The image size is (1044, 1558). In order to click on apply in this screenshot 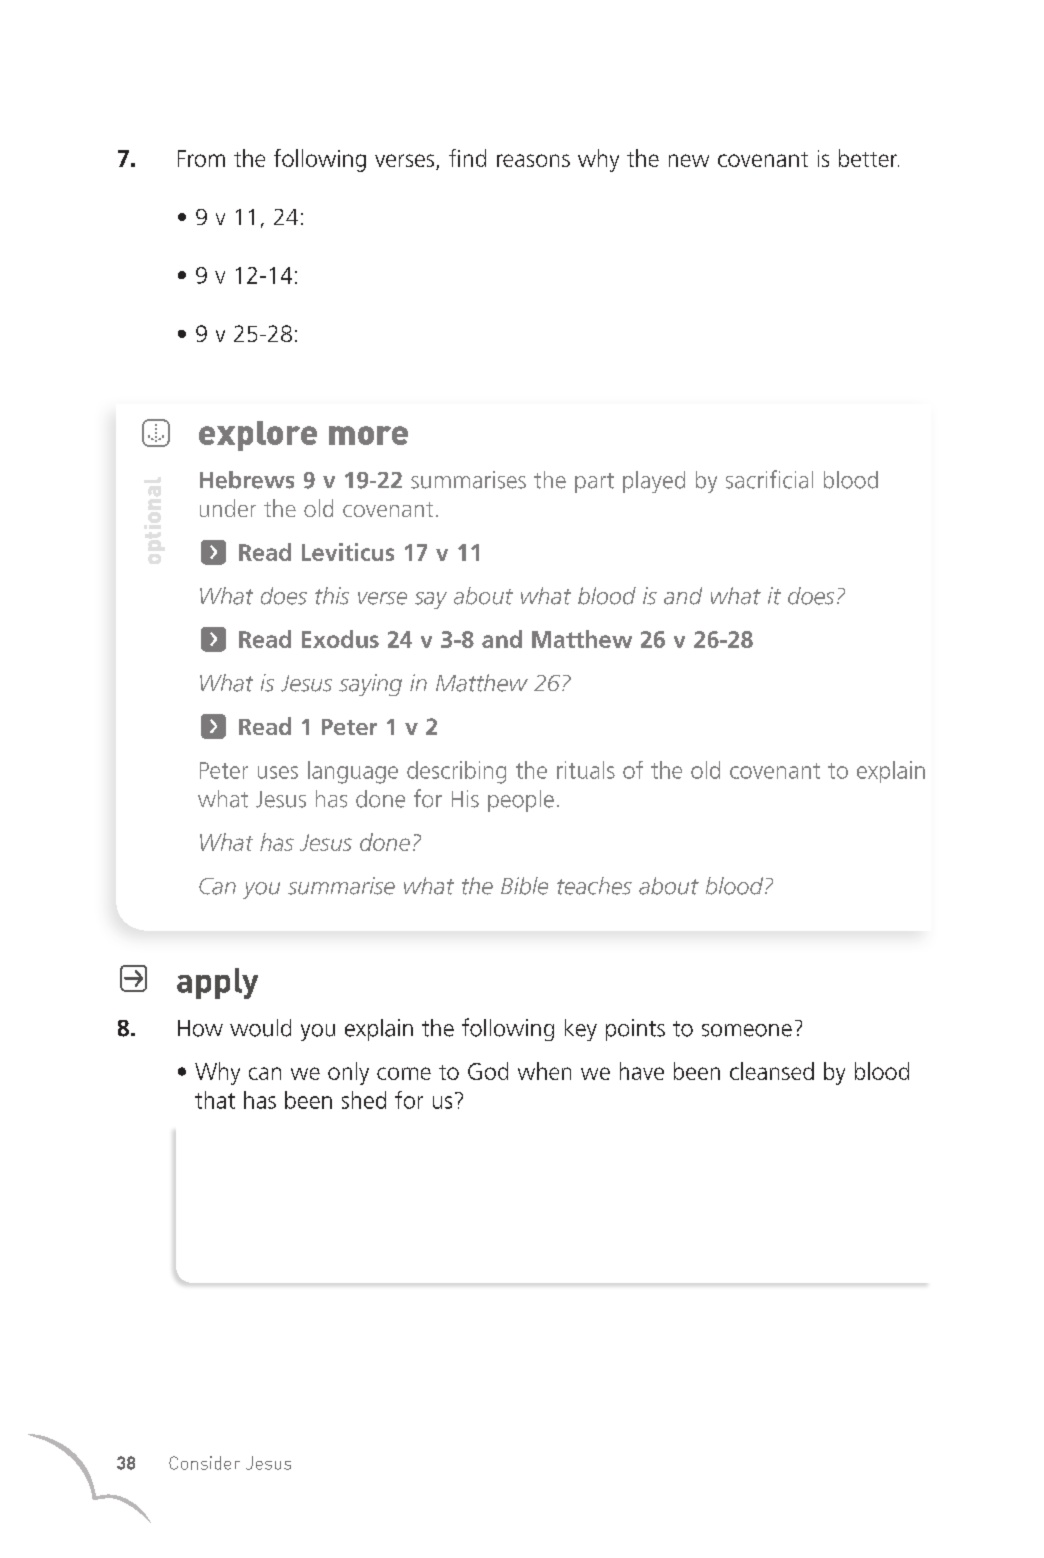, I will do `click(217, 983)`.
